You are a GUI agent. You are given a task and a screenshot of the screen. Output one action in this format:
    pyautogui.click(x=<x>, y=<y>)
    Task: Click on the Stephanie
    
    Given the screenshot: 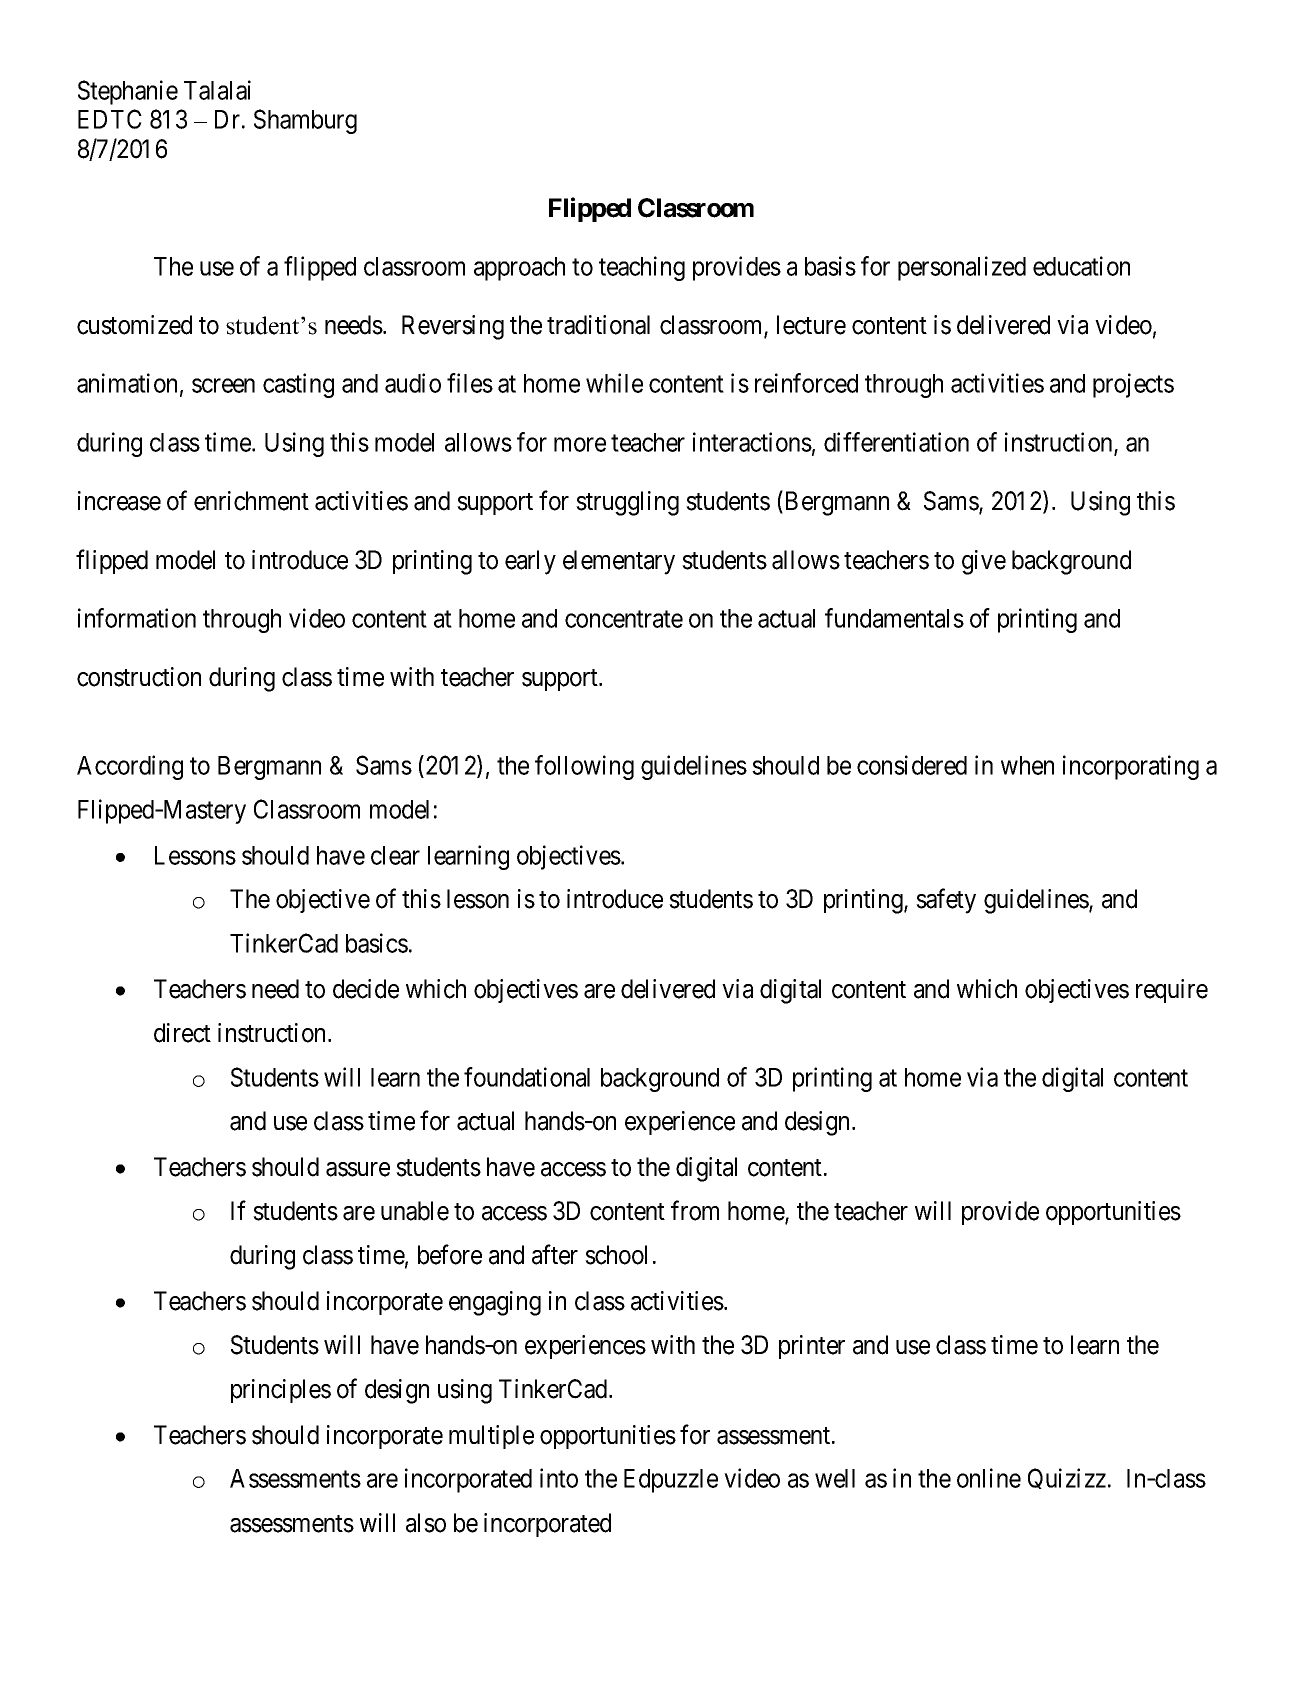 What is the action you would take?
    pyautogui.click(x=128, y=92)
